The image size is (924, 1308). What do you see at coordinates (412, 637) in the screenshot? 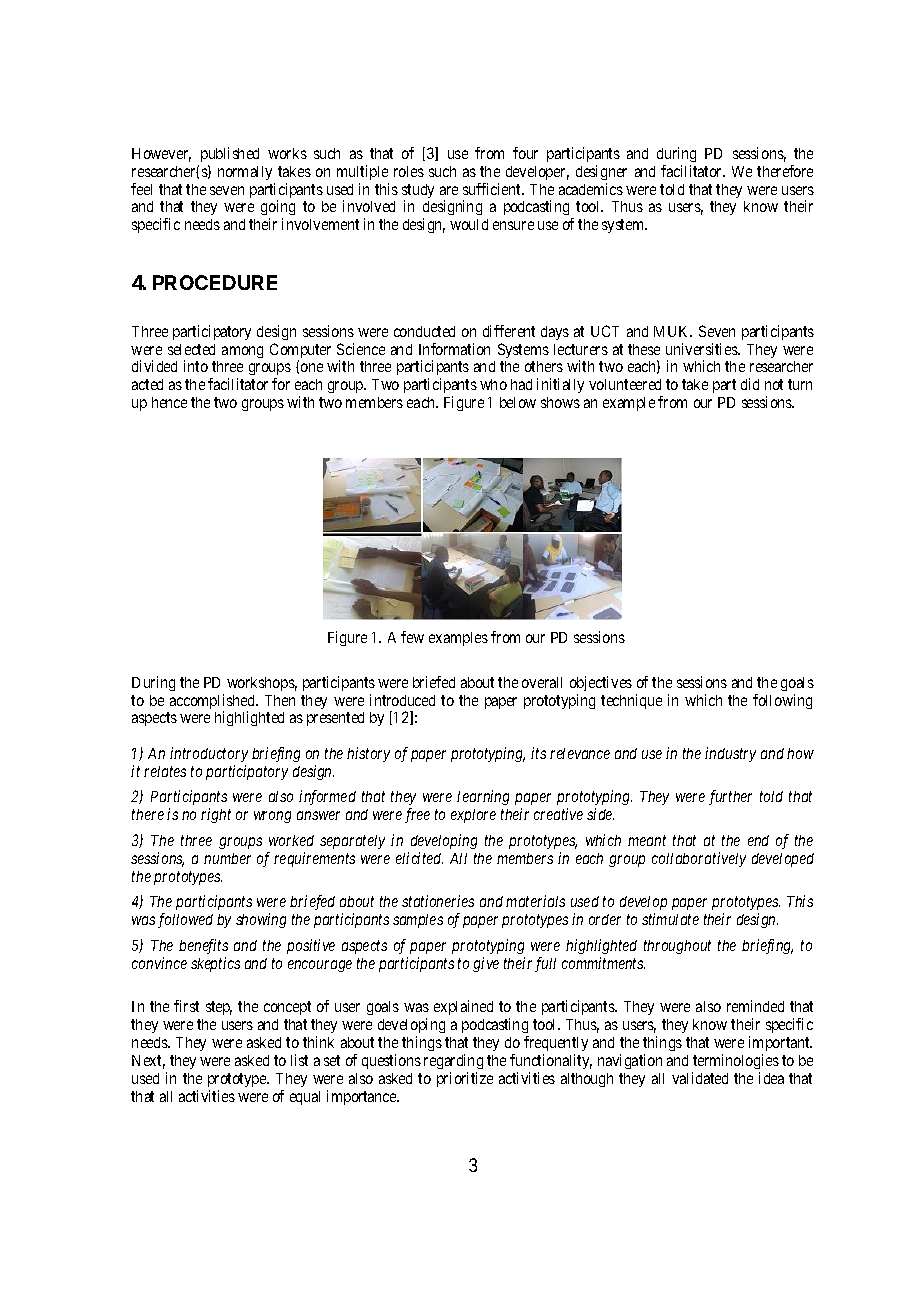
I see `few` at bounding box center [412, 637].
